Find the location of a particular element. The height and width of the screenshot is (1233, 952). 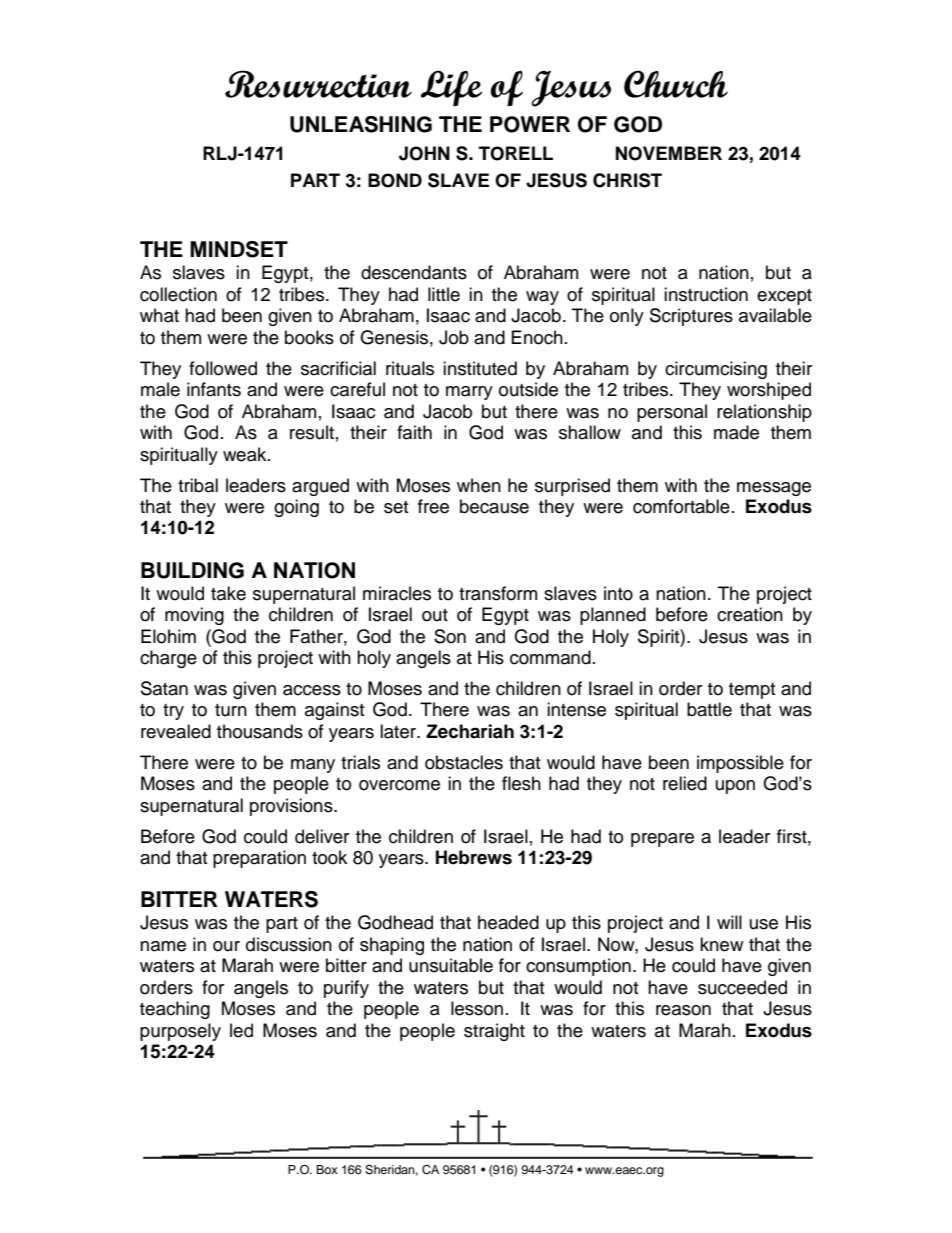

Box is located at coordinates (327, 1169).
